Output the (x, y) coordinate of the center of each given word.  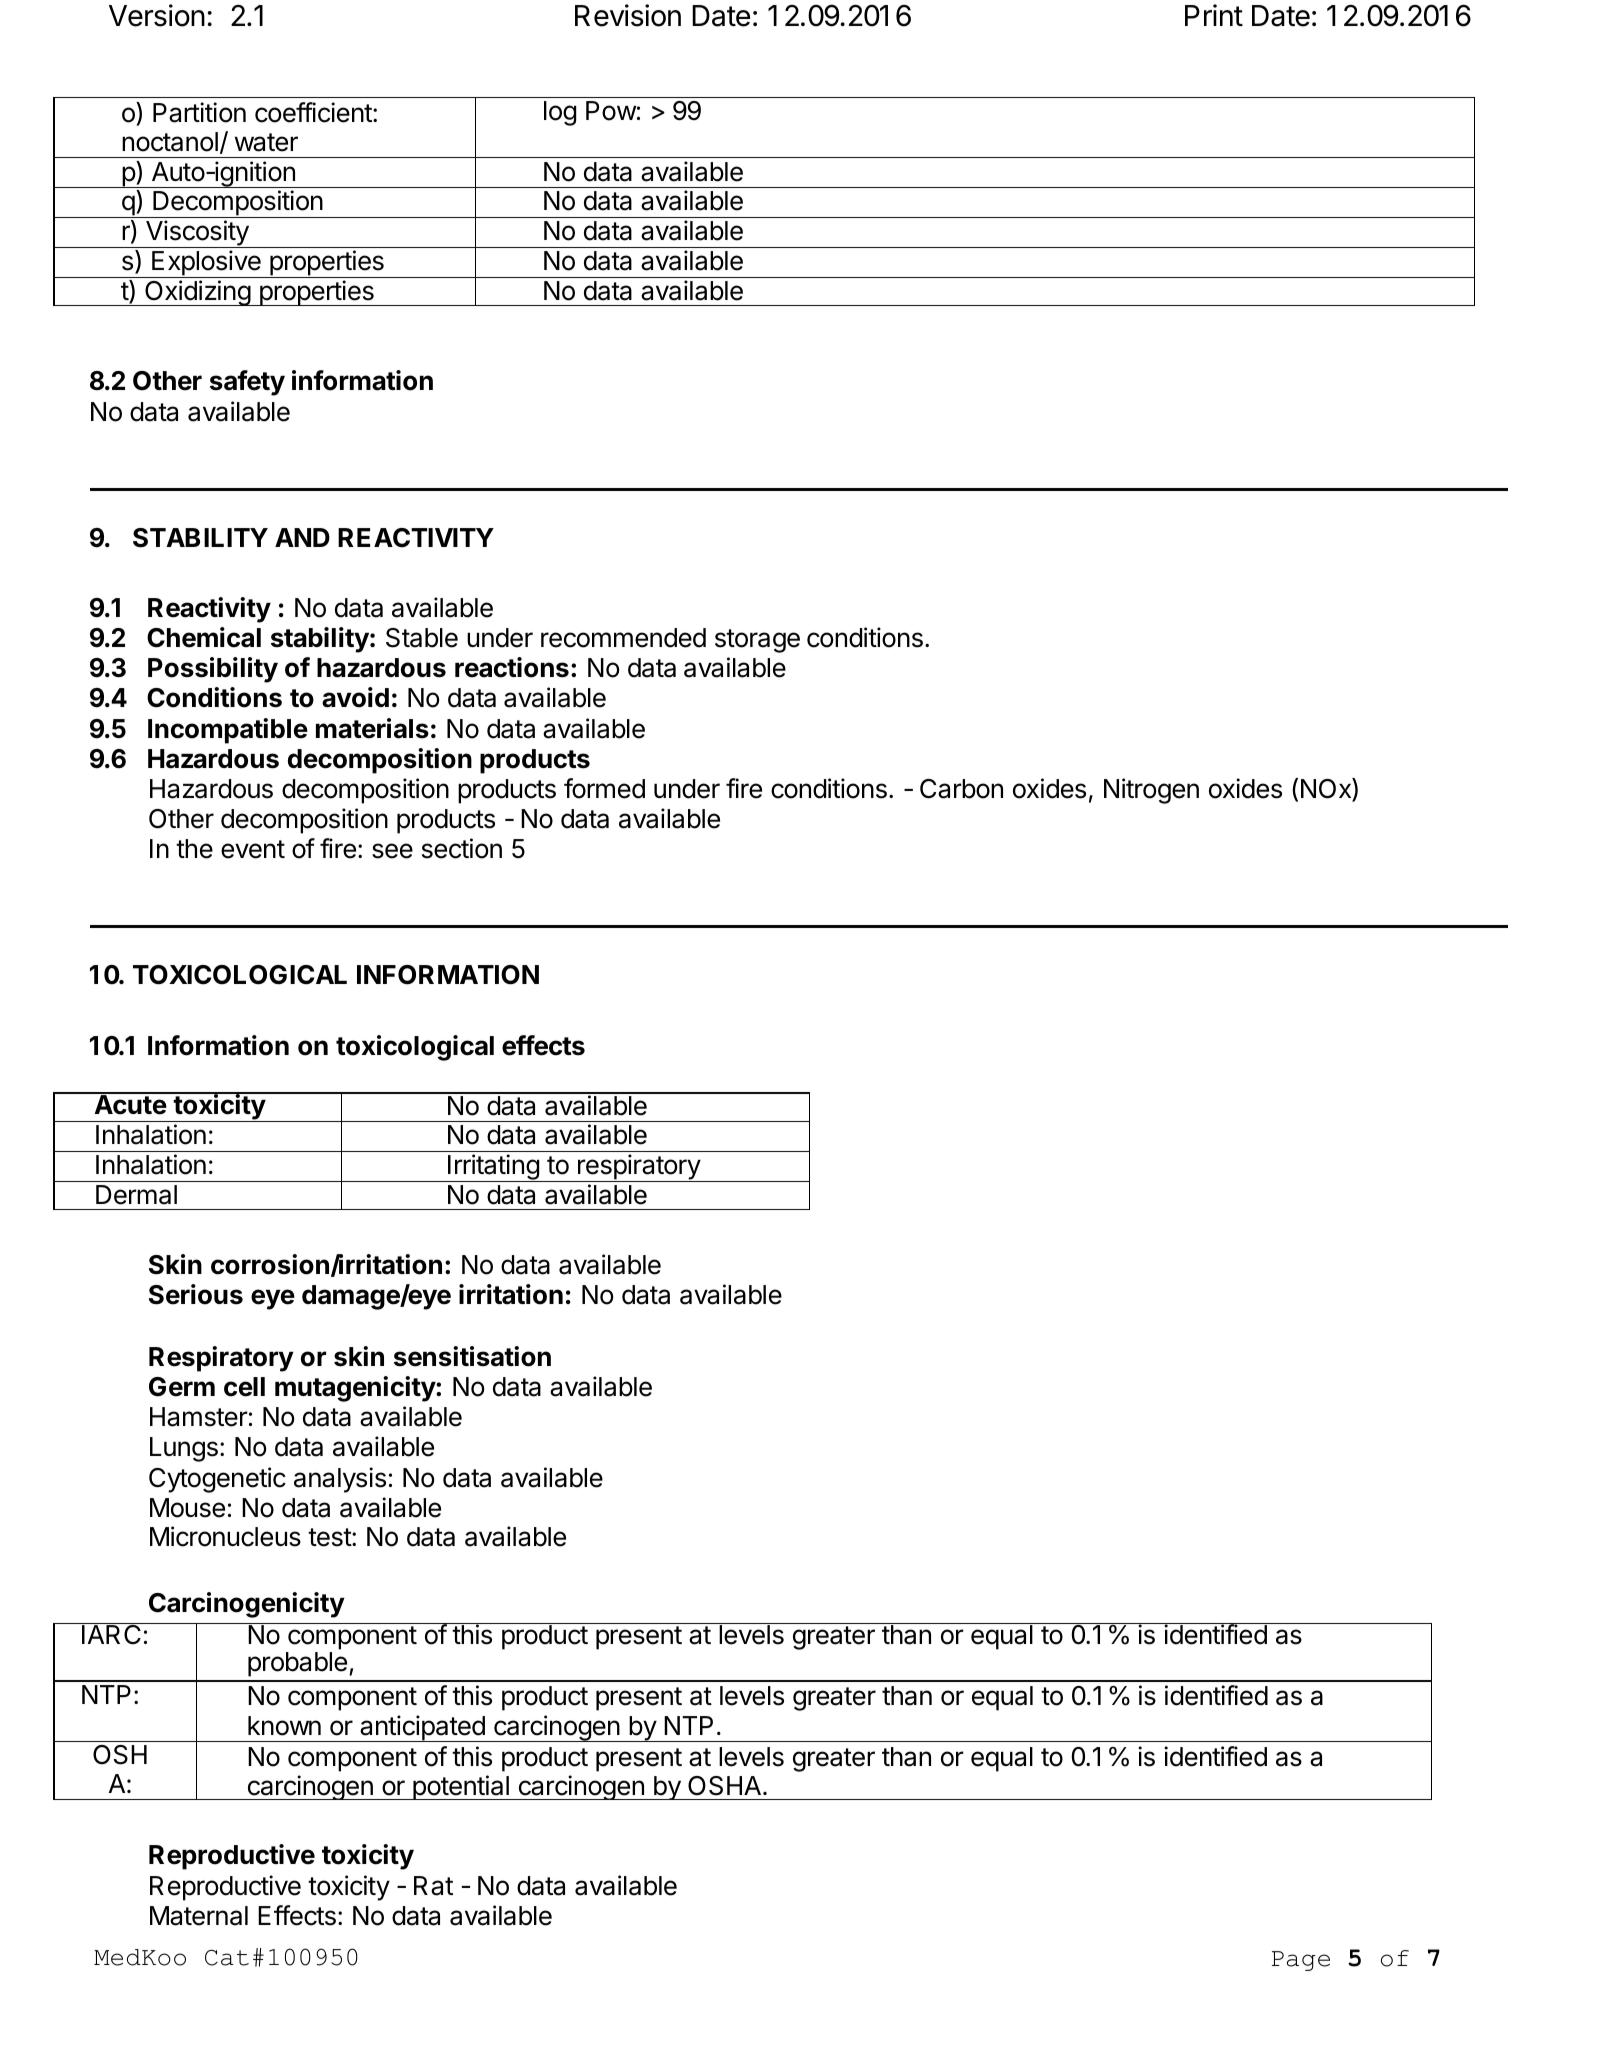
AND (302, 537)
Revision (628, 15)
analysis (340, 1480)
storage (757, 641)
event (253, 849)
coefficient (314, 112)
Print (1214, 15)
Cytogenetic (217, 1480)
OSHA (724, 1786)
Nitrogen (1151, 791)
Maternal (199, 1916)
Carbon (961, 789)
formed (604, 788)
